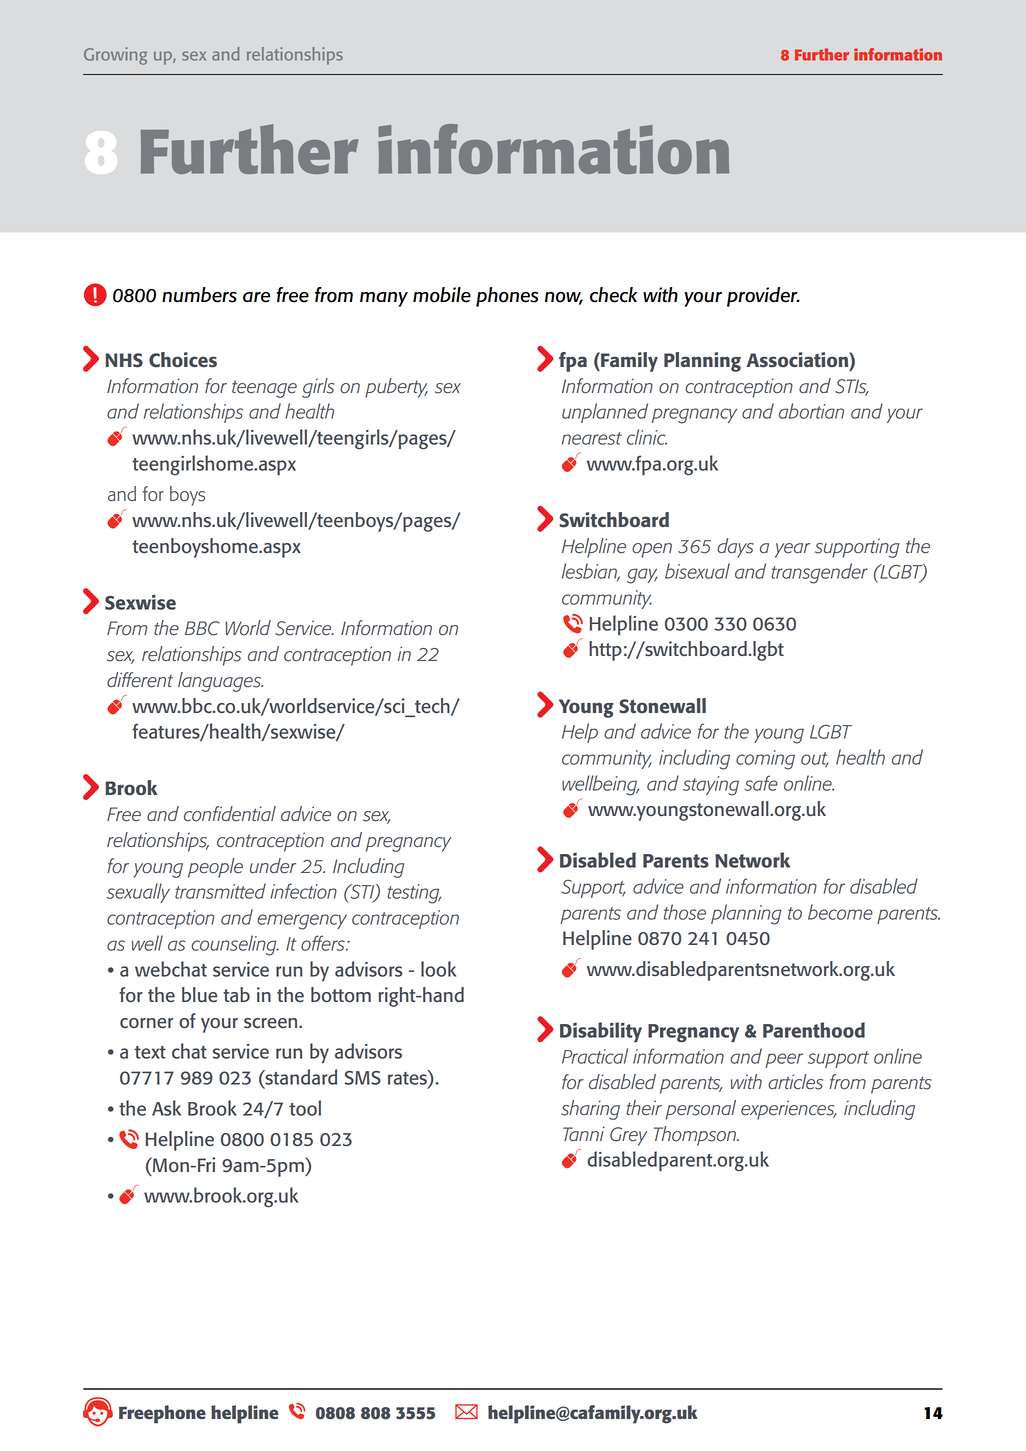 This document has height=1451, width=1026. What do you see at coordinates (396, 388) in the document?
I see `puberty` at bounding box center [396, 388].
